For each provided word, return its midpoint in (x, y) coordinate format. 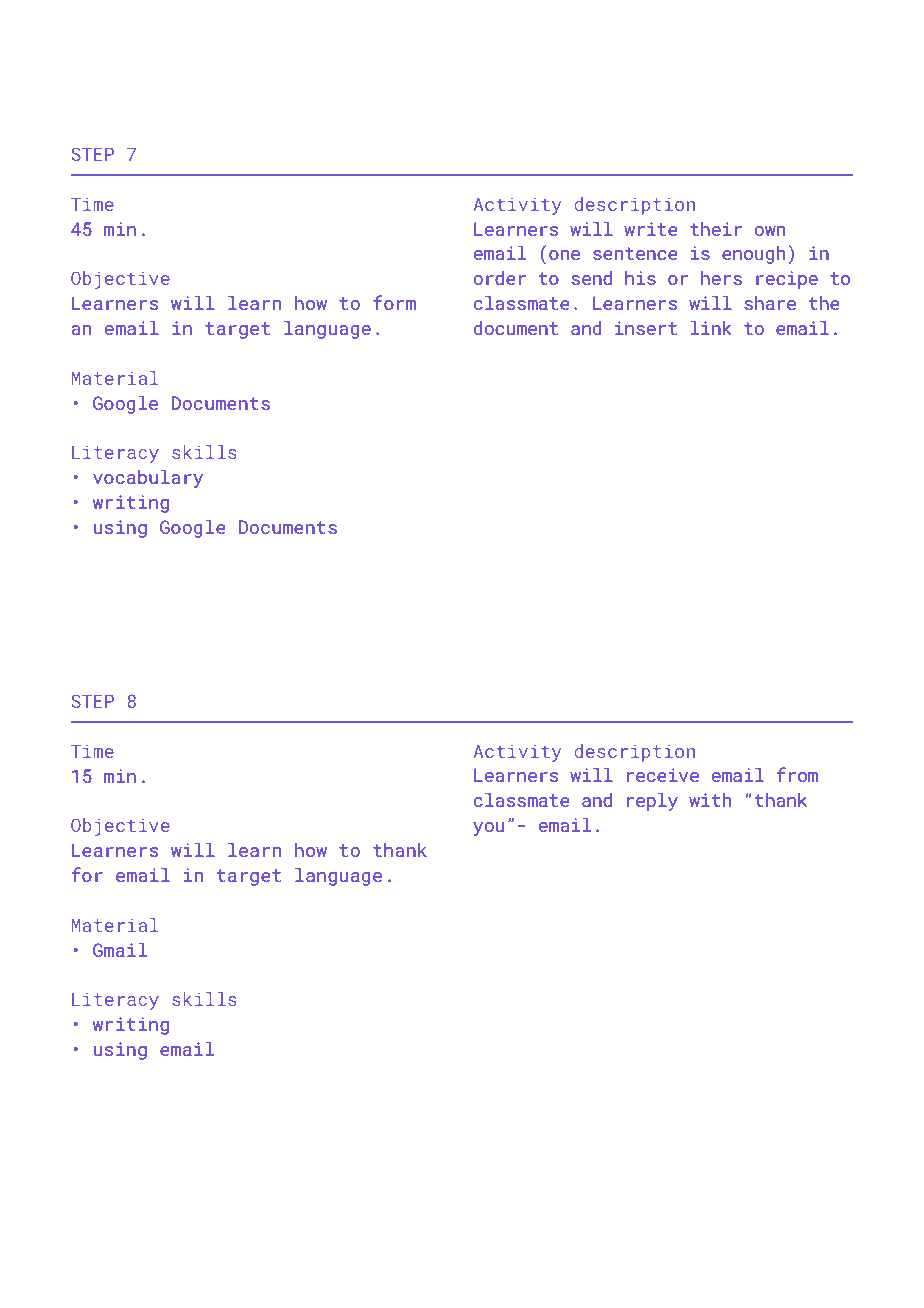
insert (646, 328)
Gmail (120, 950)
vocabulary (148, 478)
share (770, 303)
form (394, 302)
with (710, 800)
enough (753, 255)
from (797, 774)
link (711, 328)
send (591, 278)
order (500, 278)
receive (663, 775)
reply (652, 802)
